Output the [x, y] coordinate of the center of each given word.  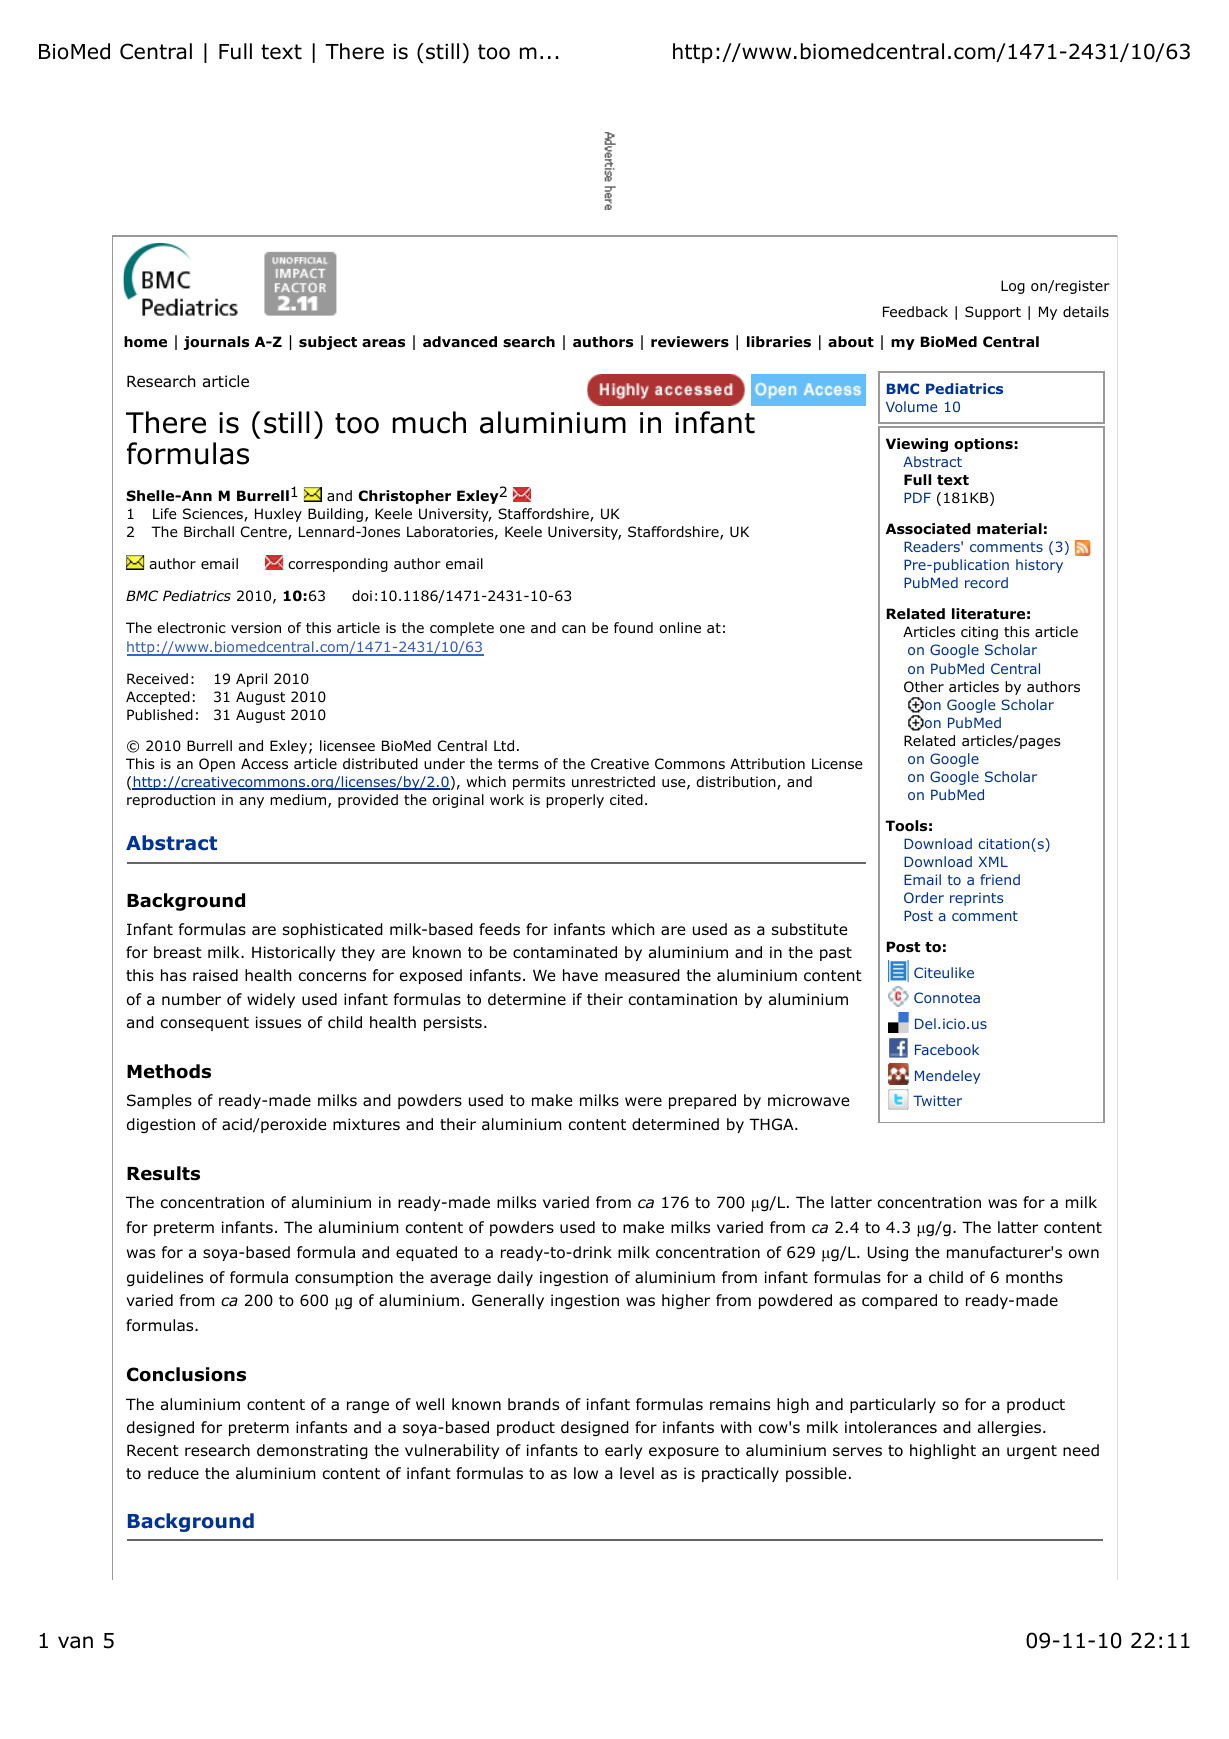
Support [993, 313]
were [643, 1101]
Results [163, 1173]
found [633, 627]
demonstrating [312, 1451]
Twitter [937, 1100]
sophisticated [333, 930]
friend [1000, 879]
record [986, 582]
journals [216, 343]
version [256, 627]
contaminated [565, 952]
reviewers [690, 342]
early [623, 1451]
